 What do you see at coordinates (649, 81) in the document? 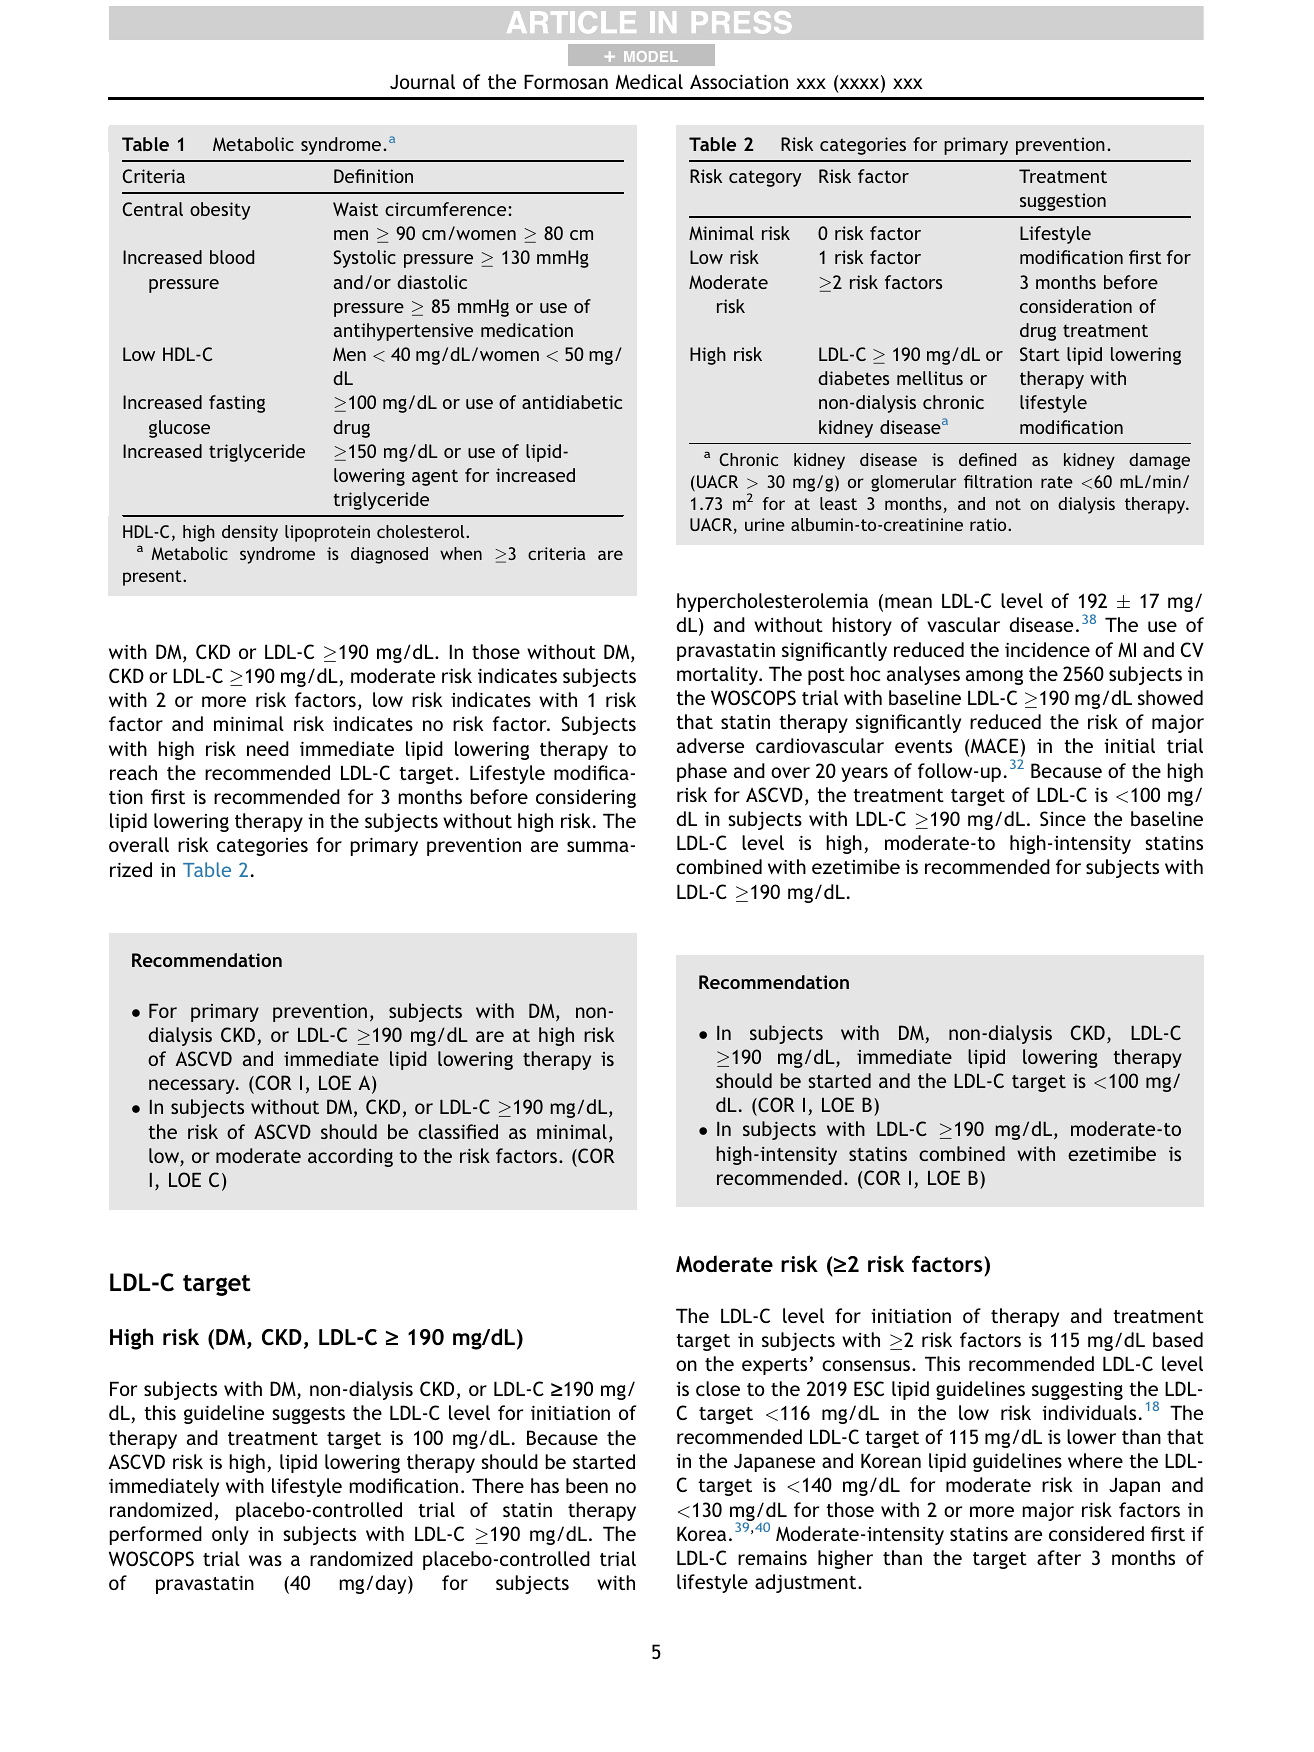
I see `Medical` at bounding box center [649, 81].
